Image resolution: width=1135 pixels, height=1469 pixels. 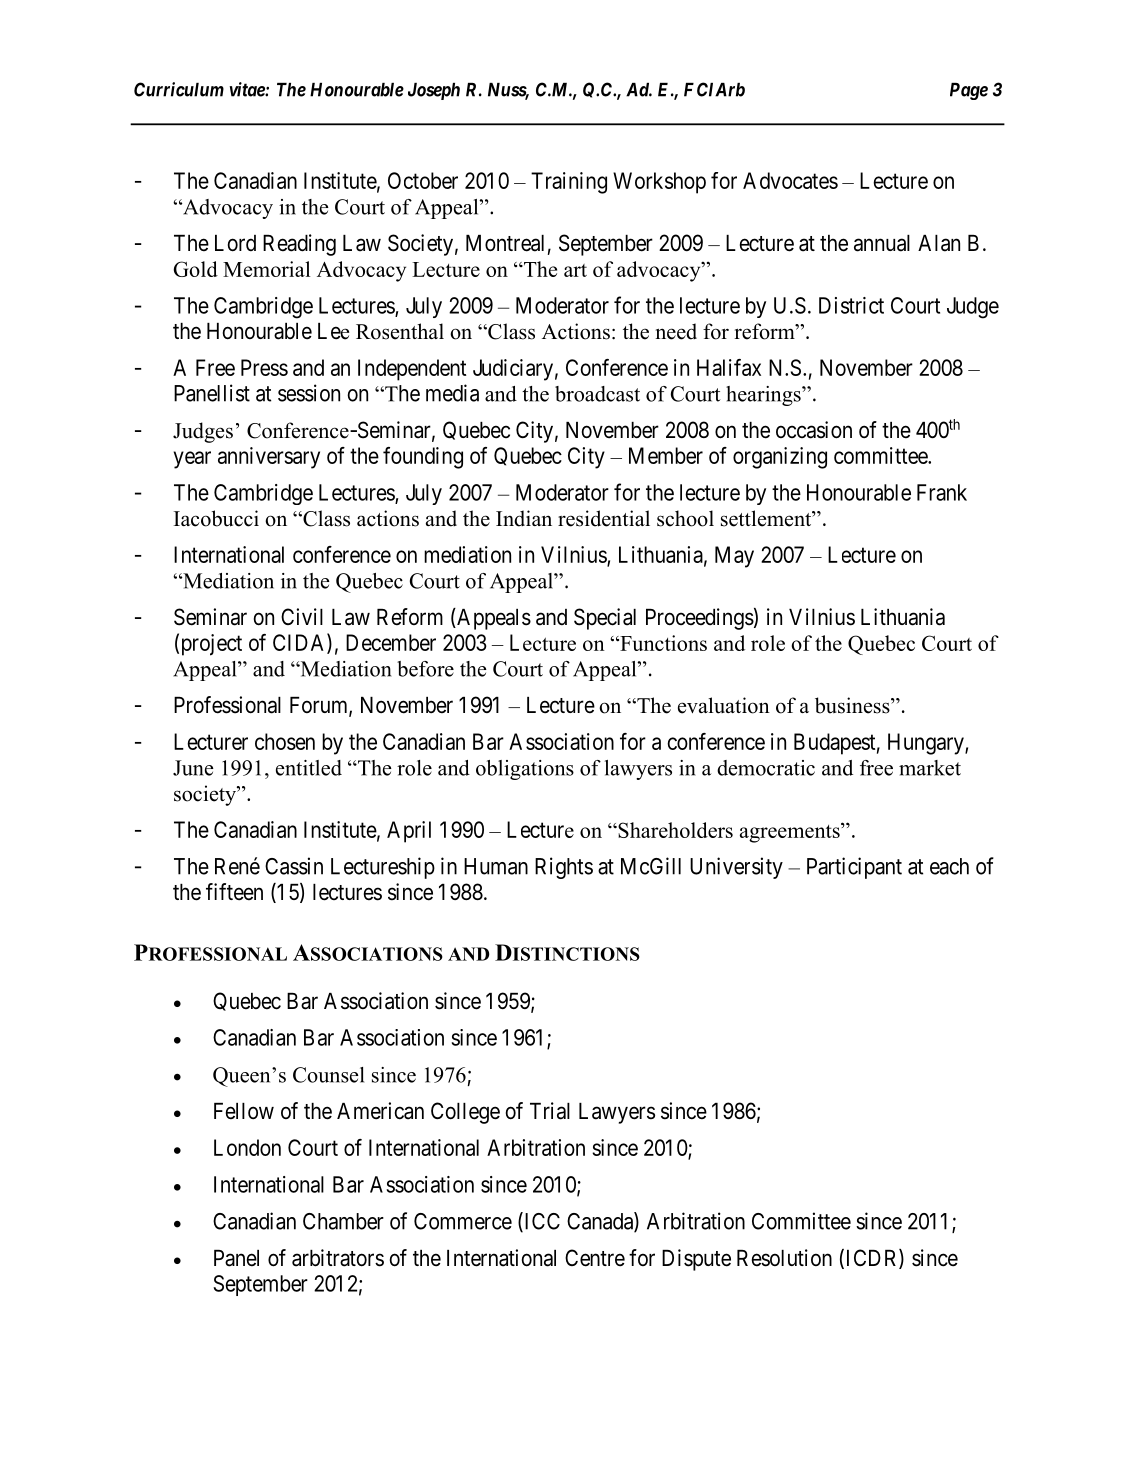 I want to click on Training, so click(x=569, y=183).
